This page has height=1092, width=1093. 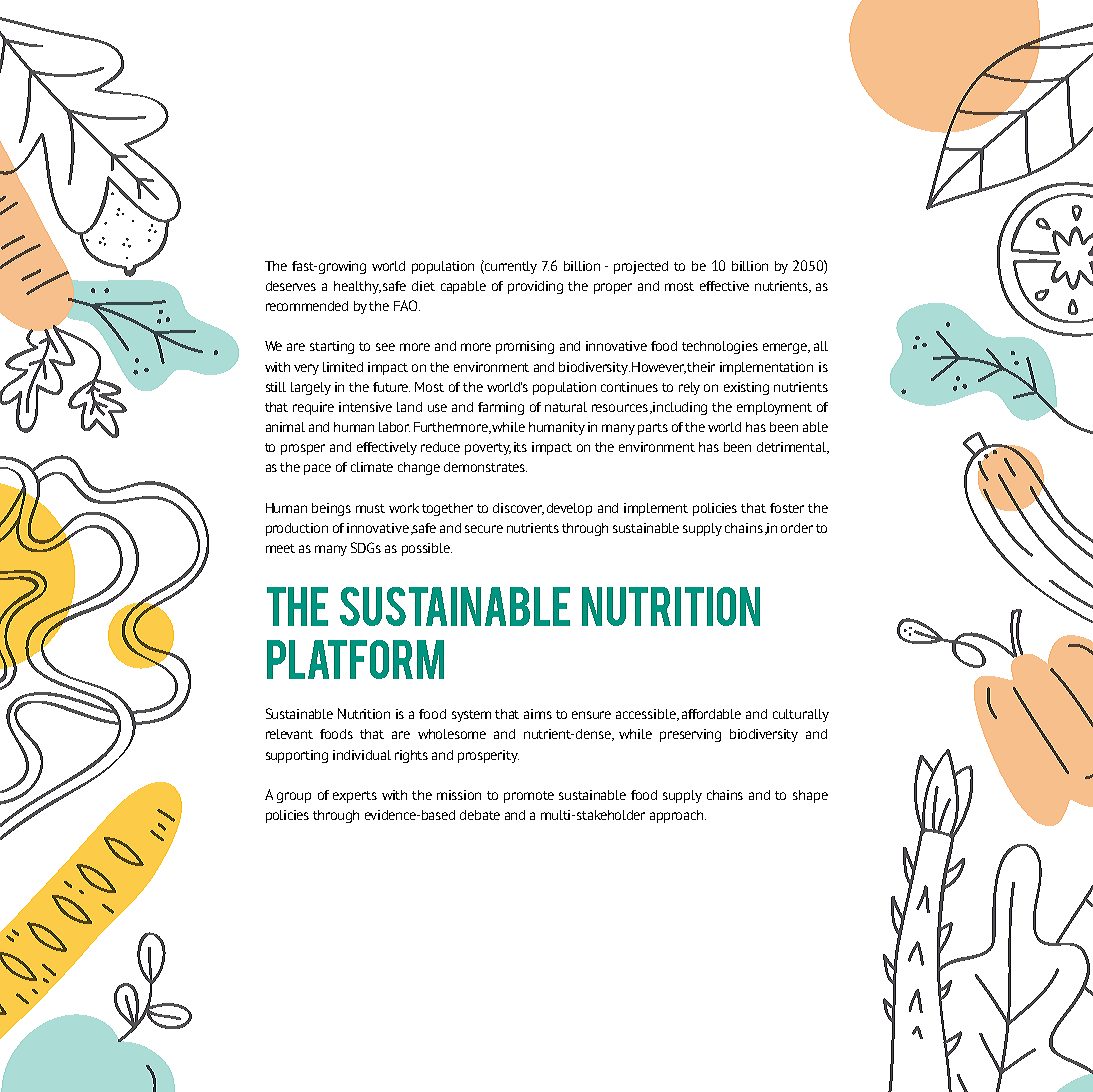 What do you see at coordinates (535, 287) in the page?
I see `providing` at bounding box center [535, 287].
